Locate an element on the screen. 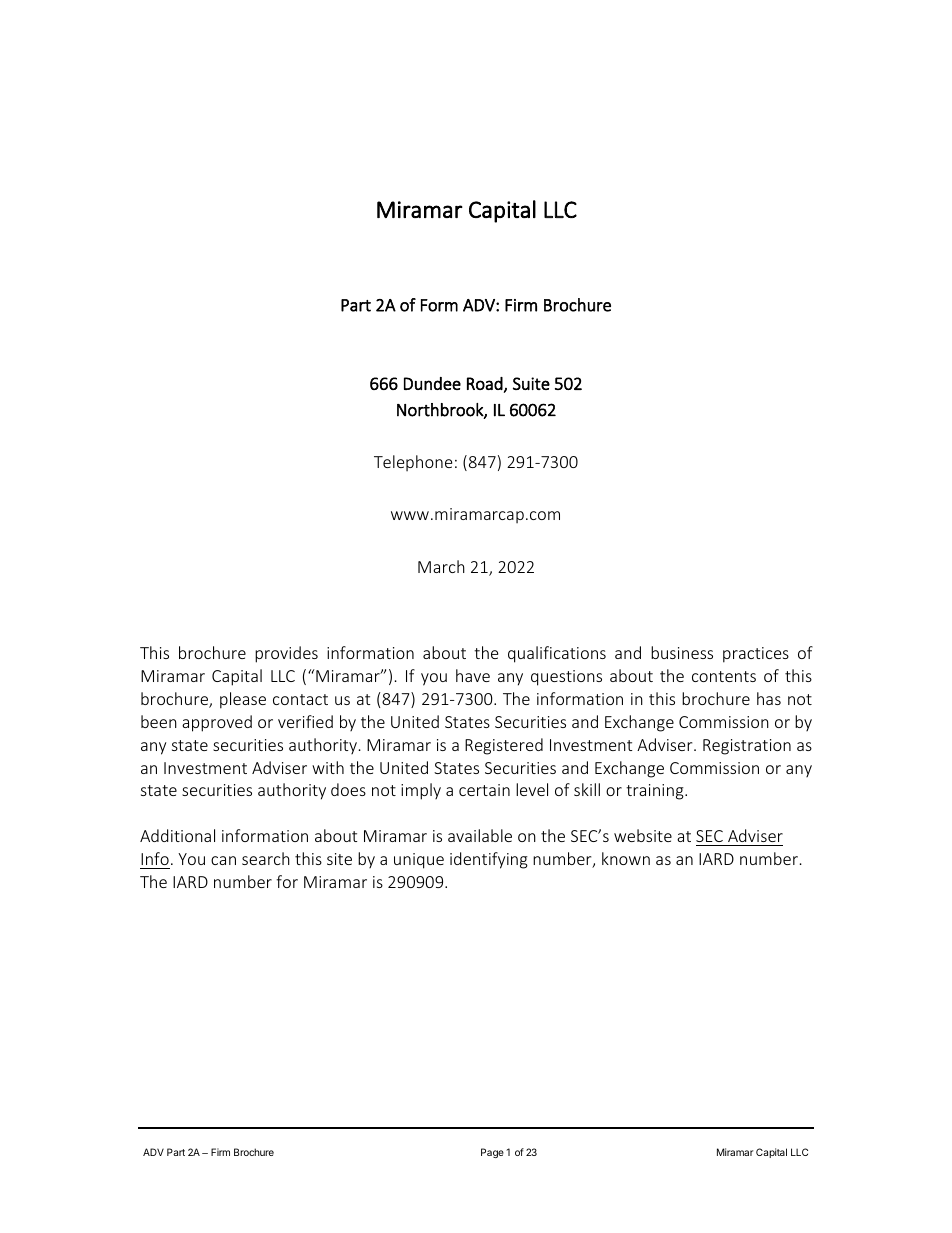  provides is located at coordinates (286, 654).
